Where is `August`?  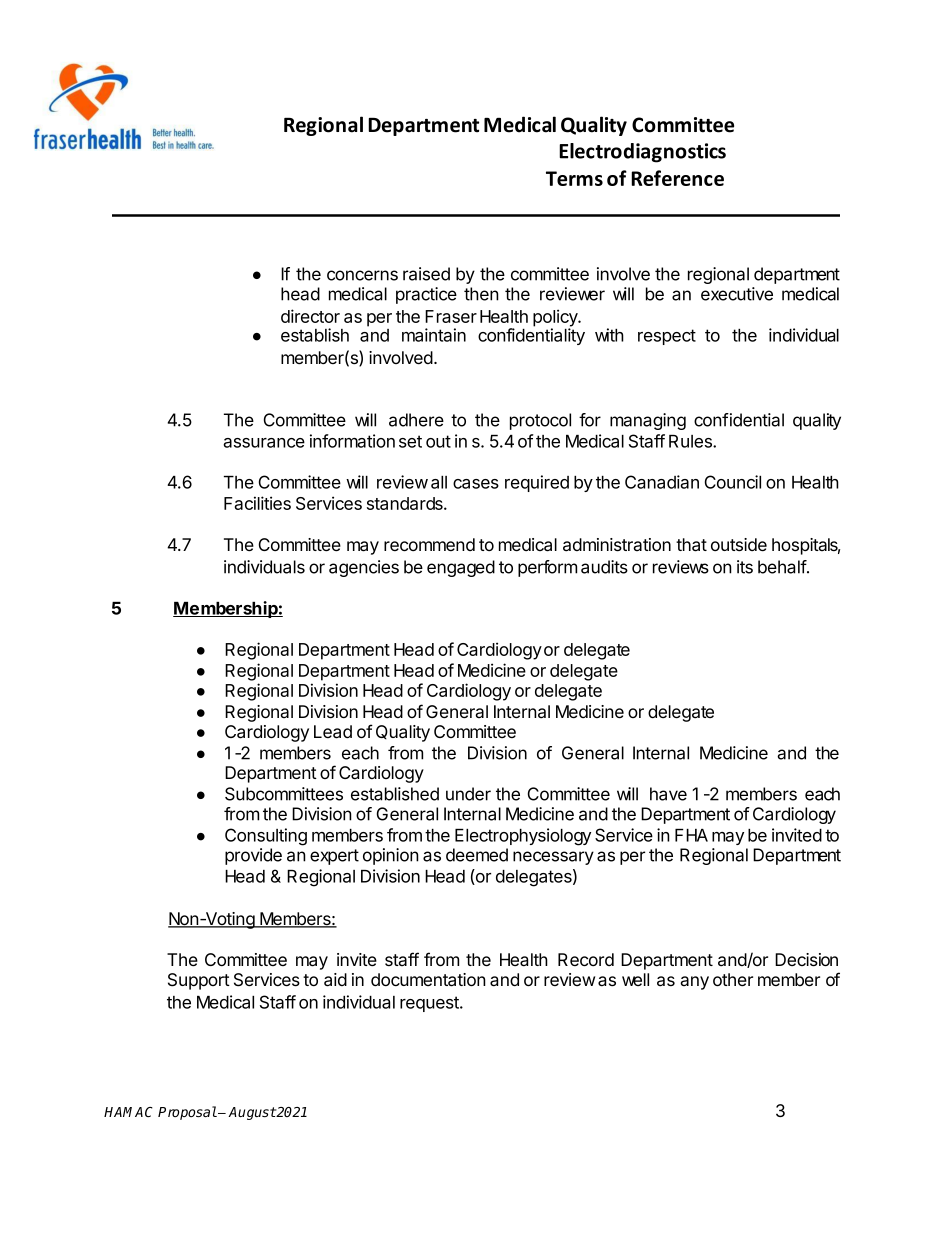 August is located at coordinates (252, 1113).
